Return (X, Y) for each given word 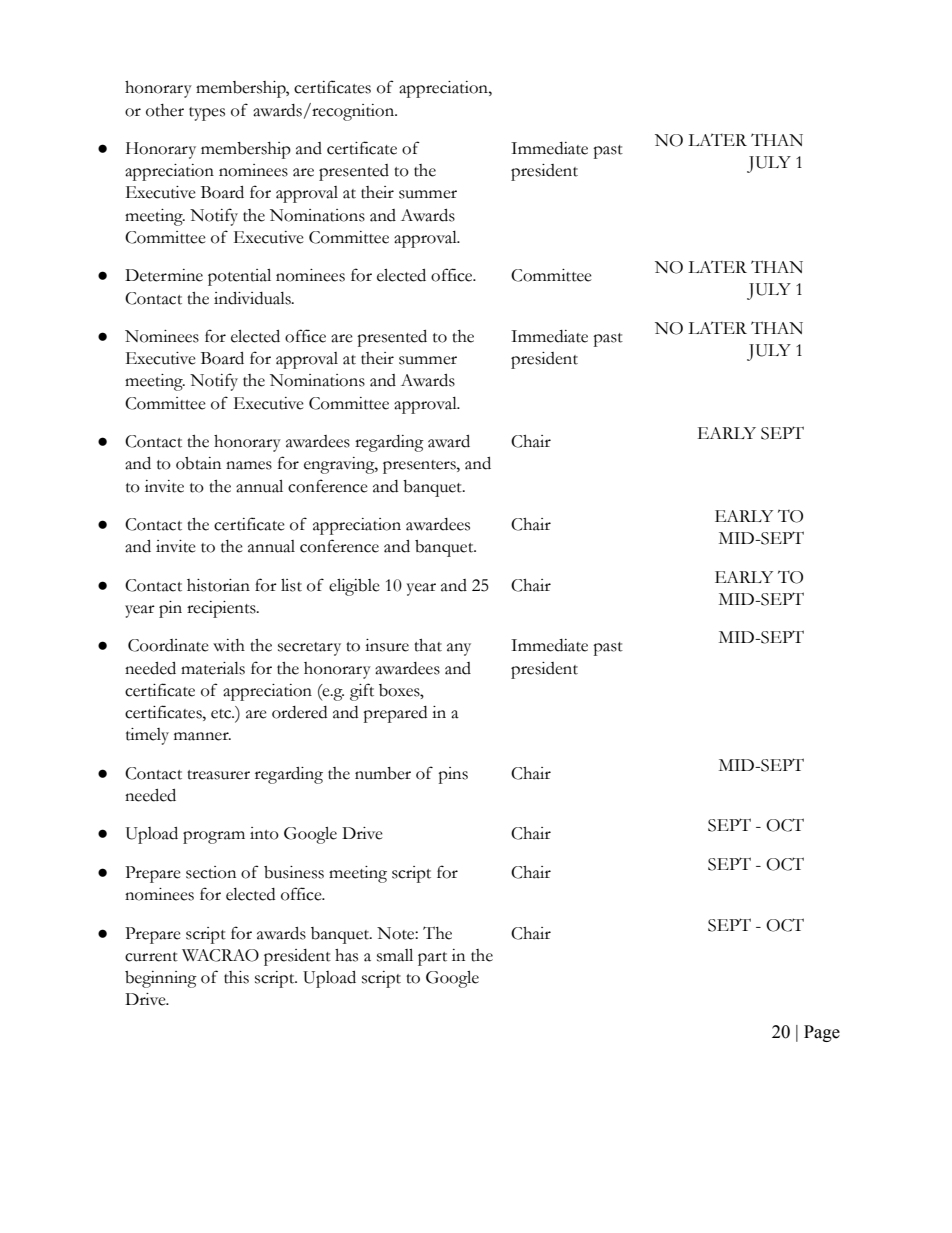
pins (453, 775)
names (249, 465)
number (383, 773)
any (459, 649)
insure (387, 645)
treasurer (218, 775)
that (428, 645)
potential (239, 277)
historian (218, 585)
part (432, 959)
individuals (253, 298)
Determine (164, 275)
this (236, 977)
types (207, 114)
